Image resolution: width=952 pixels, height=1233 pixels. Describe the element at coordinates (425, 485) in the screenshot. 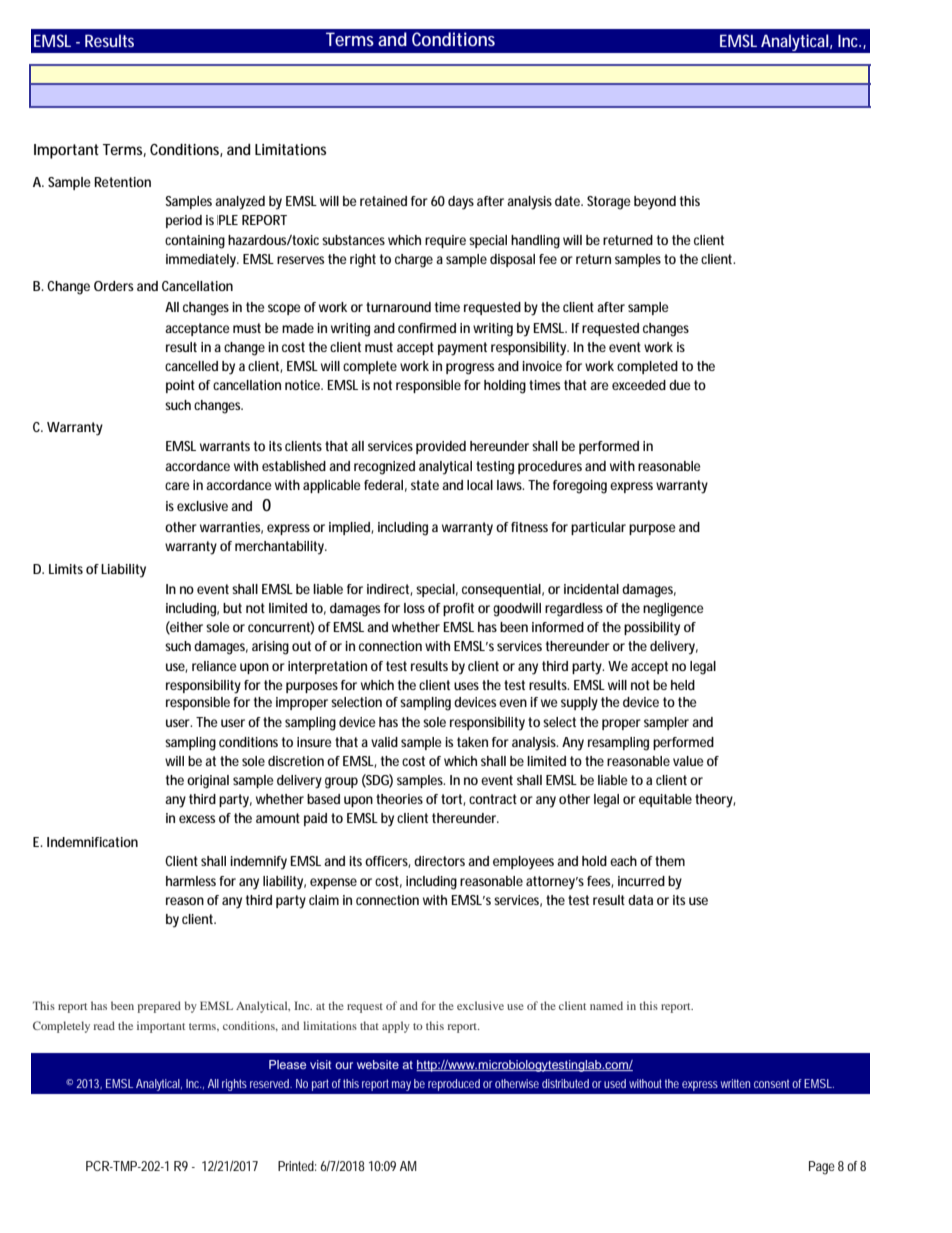

I see `state` at that location.
